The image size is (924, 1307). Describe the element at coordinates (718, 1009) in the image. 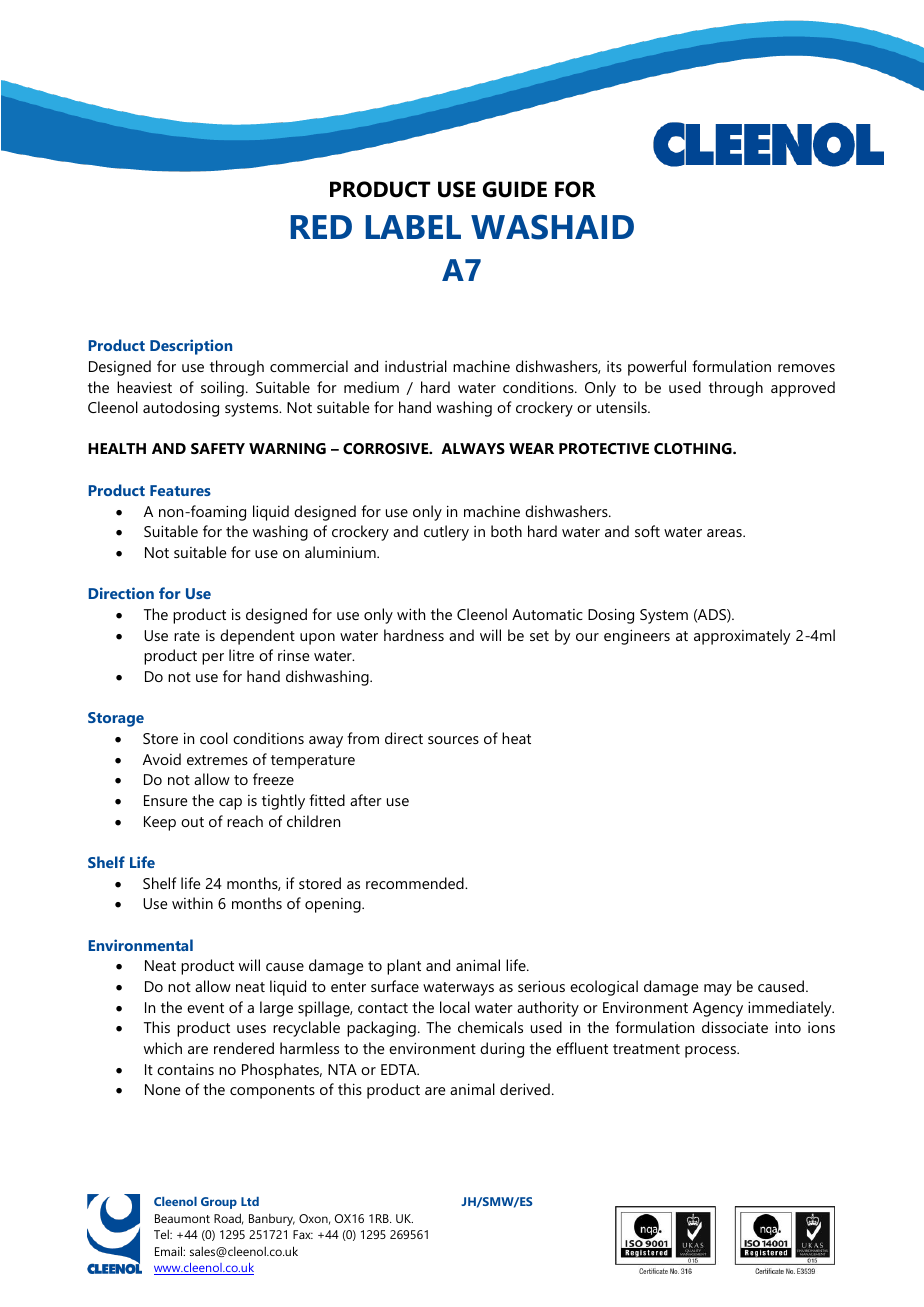

I see `Agency` at that location.
